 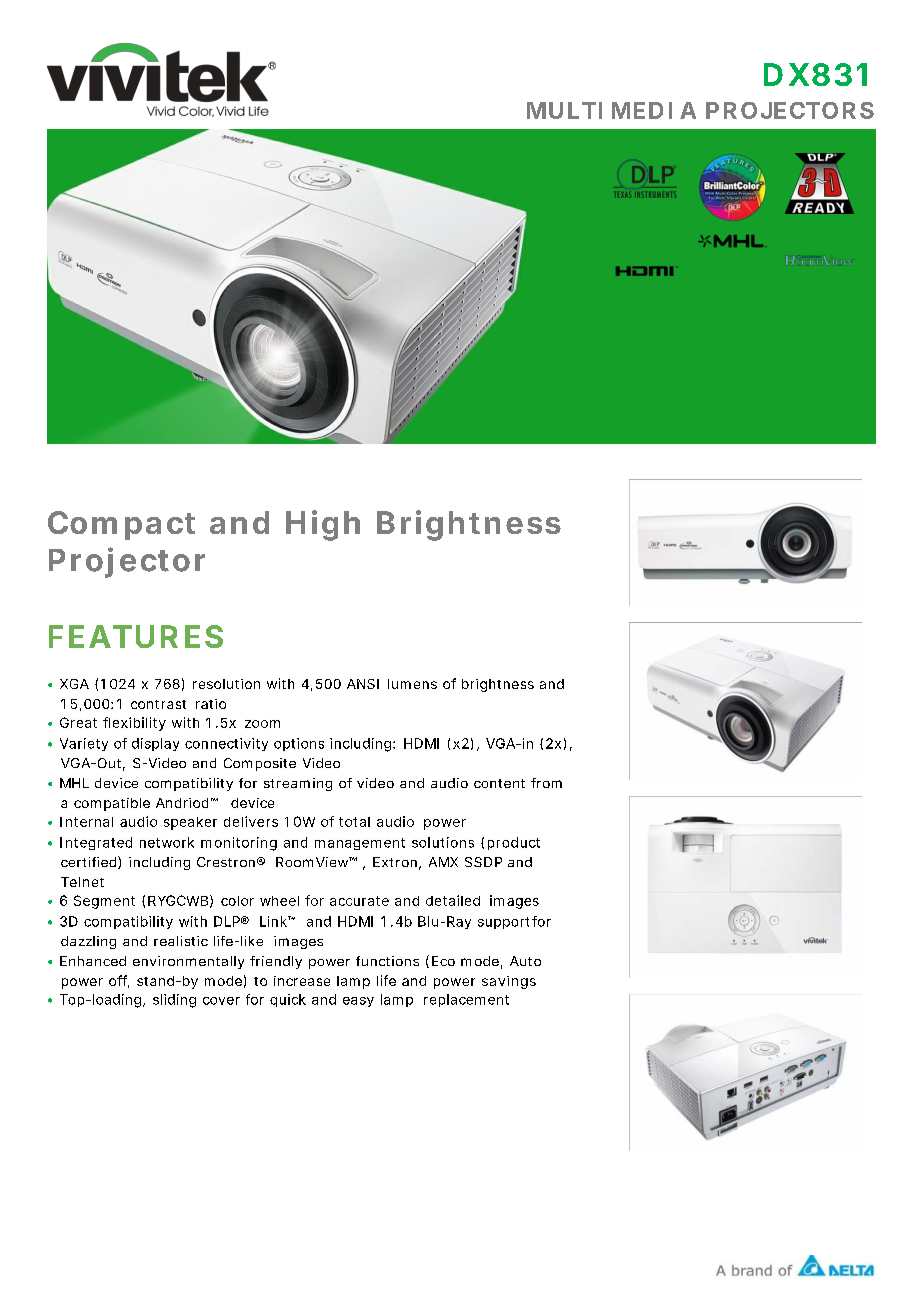 I want to click on options, so click(x=299, y=744).
